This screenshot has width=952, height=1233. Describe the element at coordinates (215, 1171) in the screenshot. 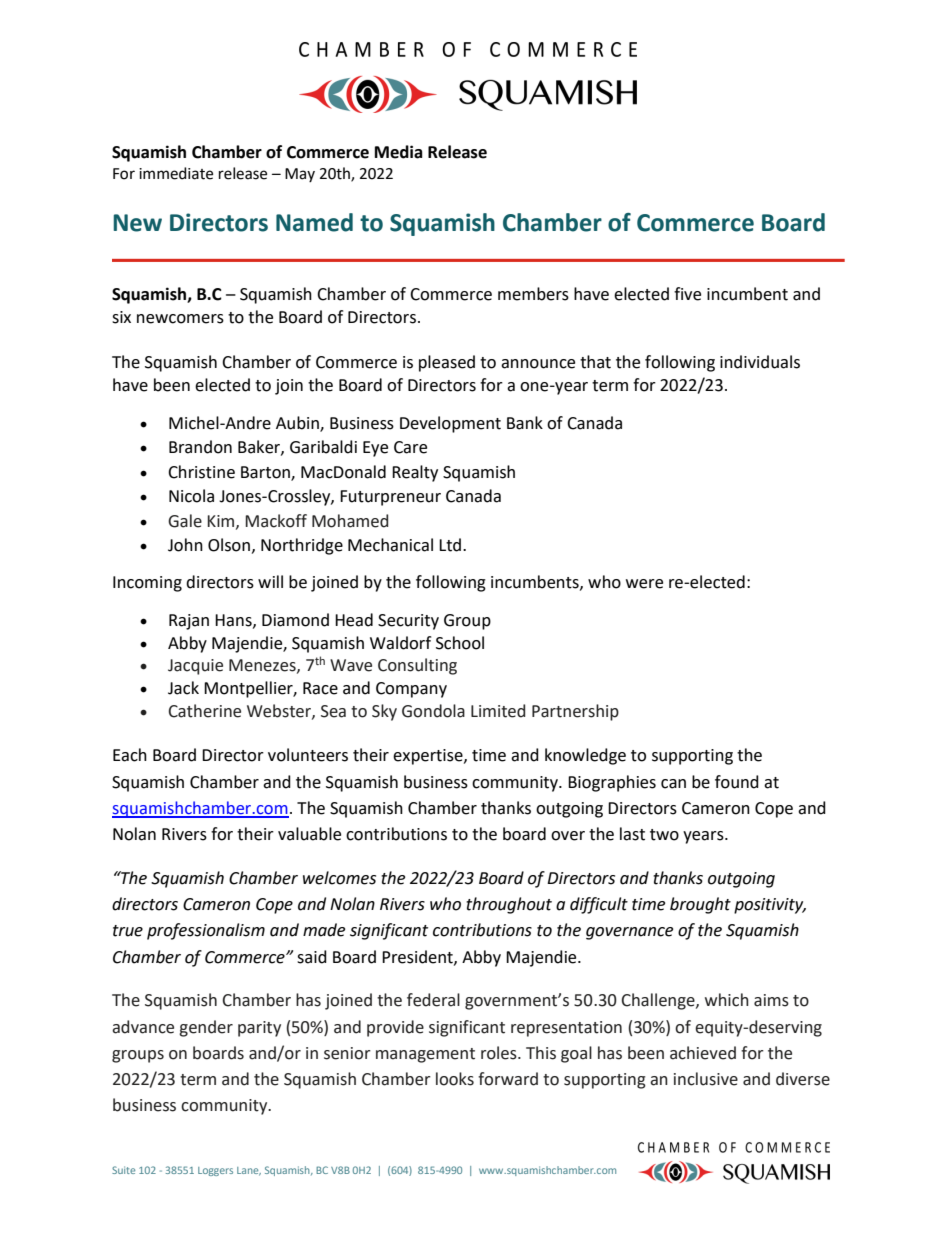

I see `Loggers` at that location.
